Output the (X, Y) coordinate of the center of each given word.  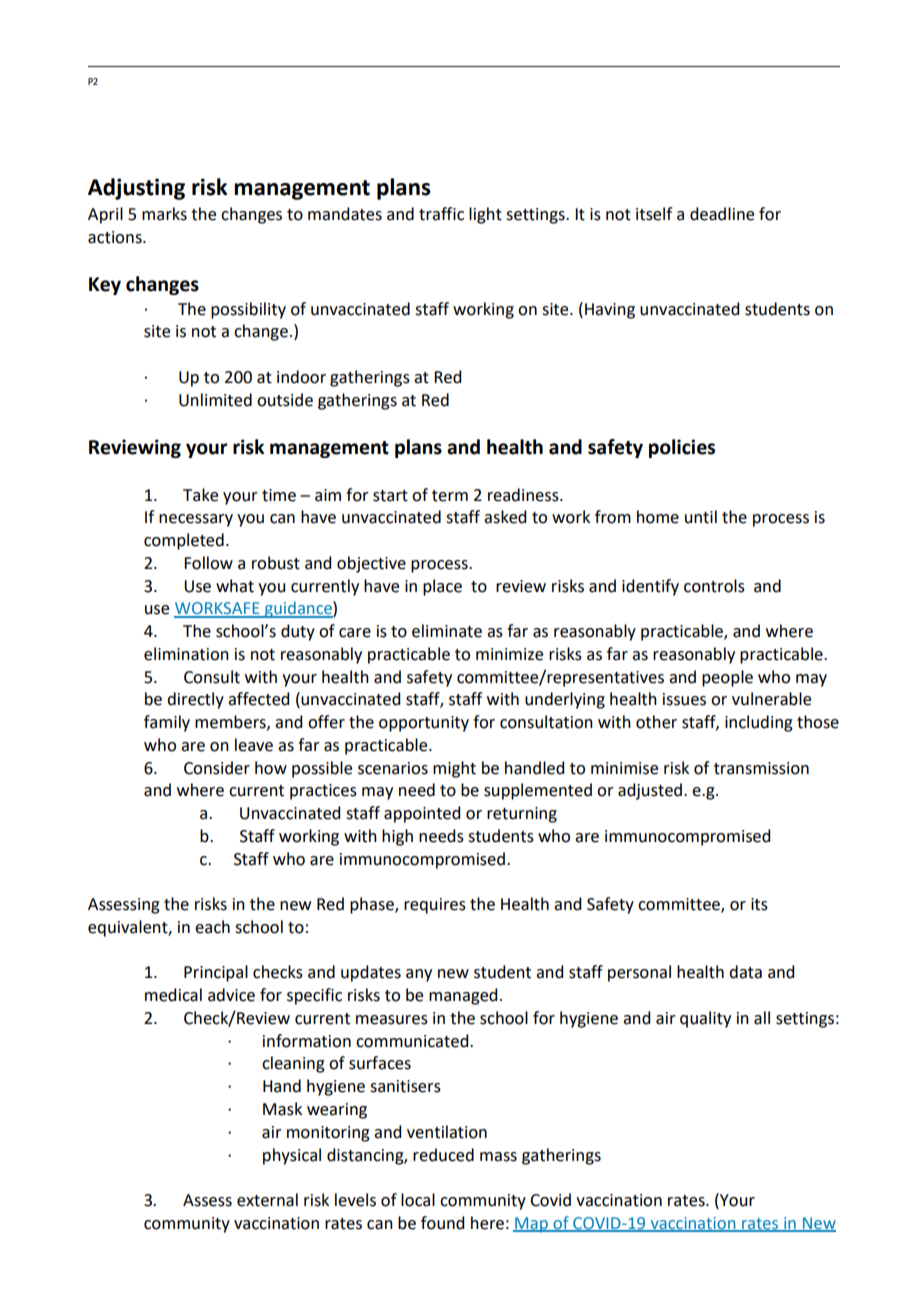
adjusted (650, 791)
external (267, 1200)
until (701, 517)
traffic (441, 214)
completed (184, 541)
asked (505, 517)
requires (435, 906)
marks (164, 214)
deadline (722, 214)
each (212, 927)
